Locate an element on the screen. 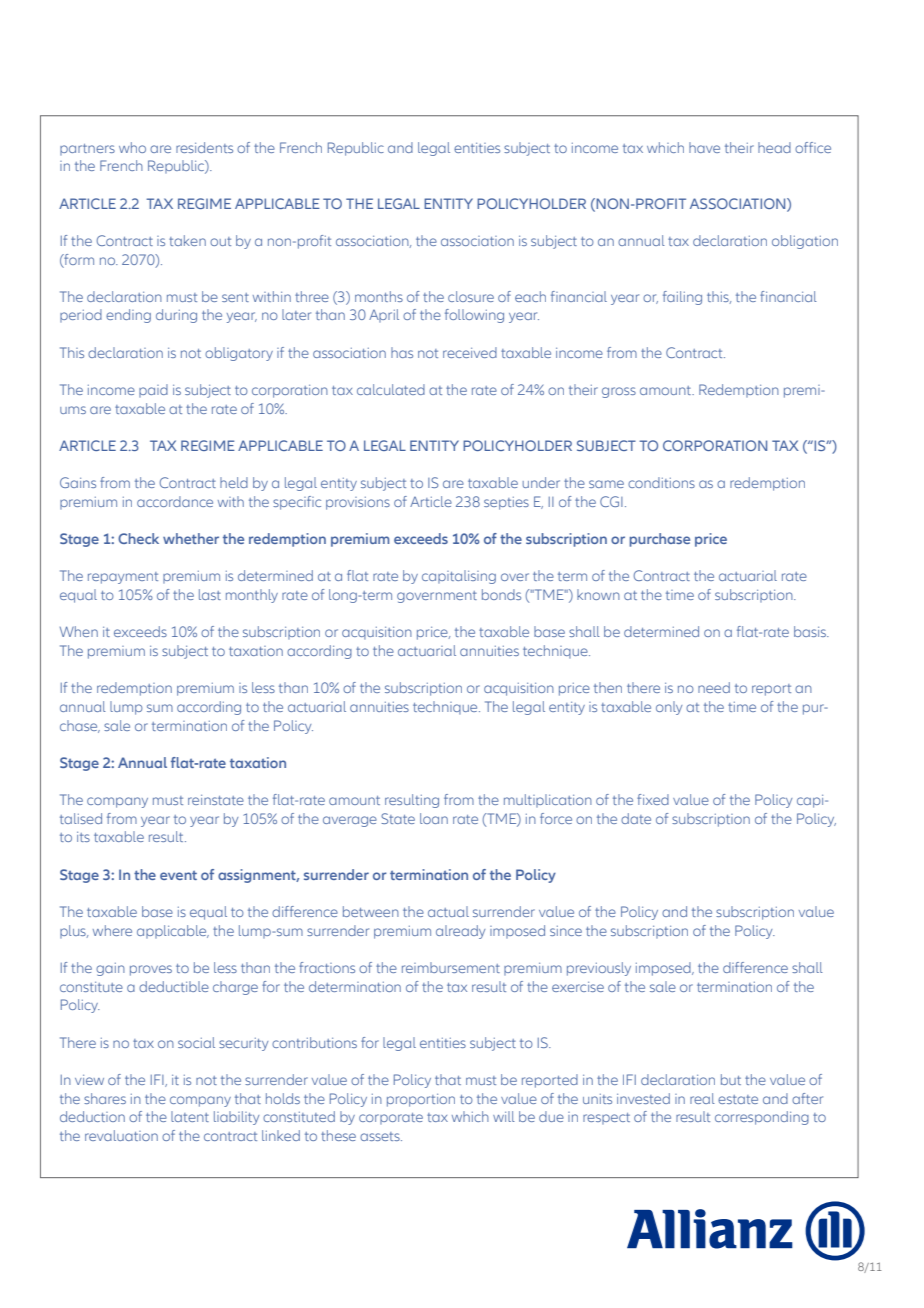 The image size is (924, 1308). proportion is located at coordinates (421, 1100).
